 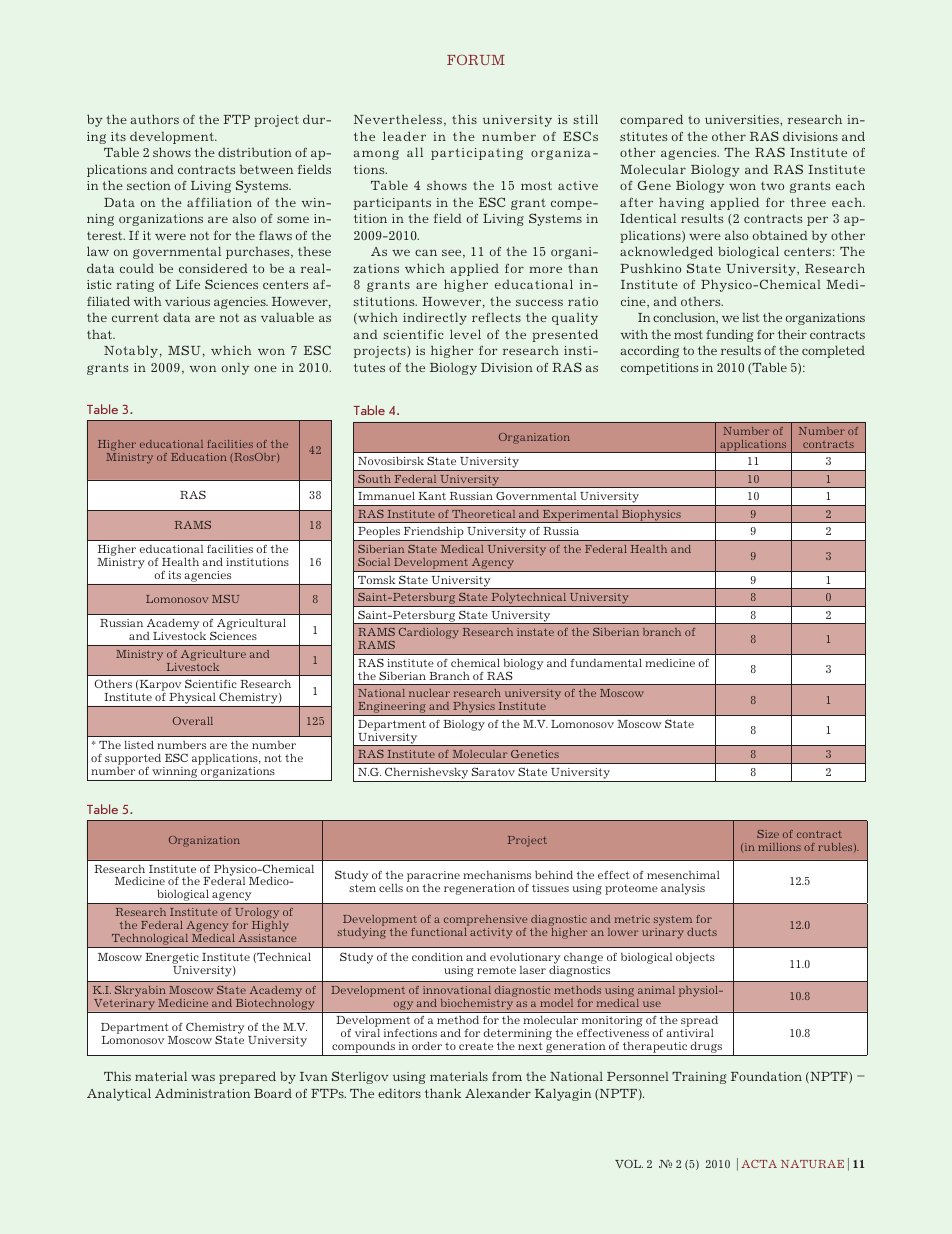 I want to click on was, so click(x=203, y=1077).
